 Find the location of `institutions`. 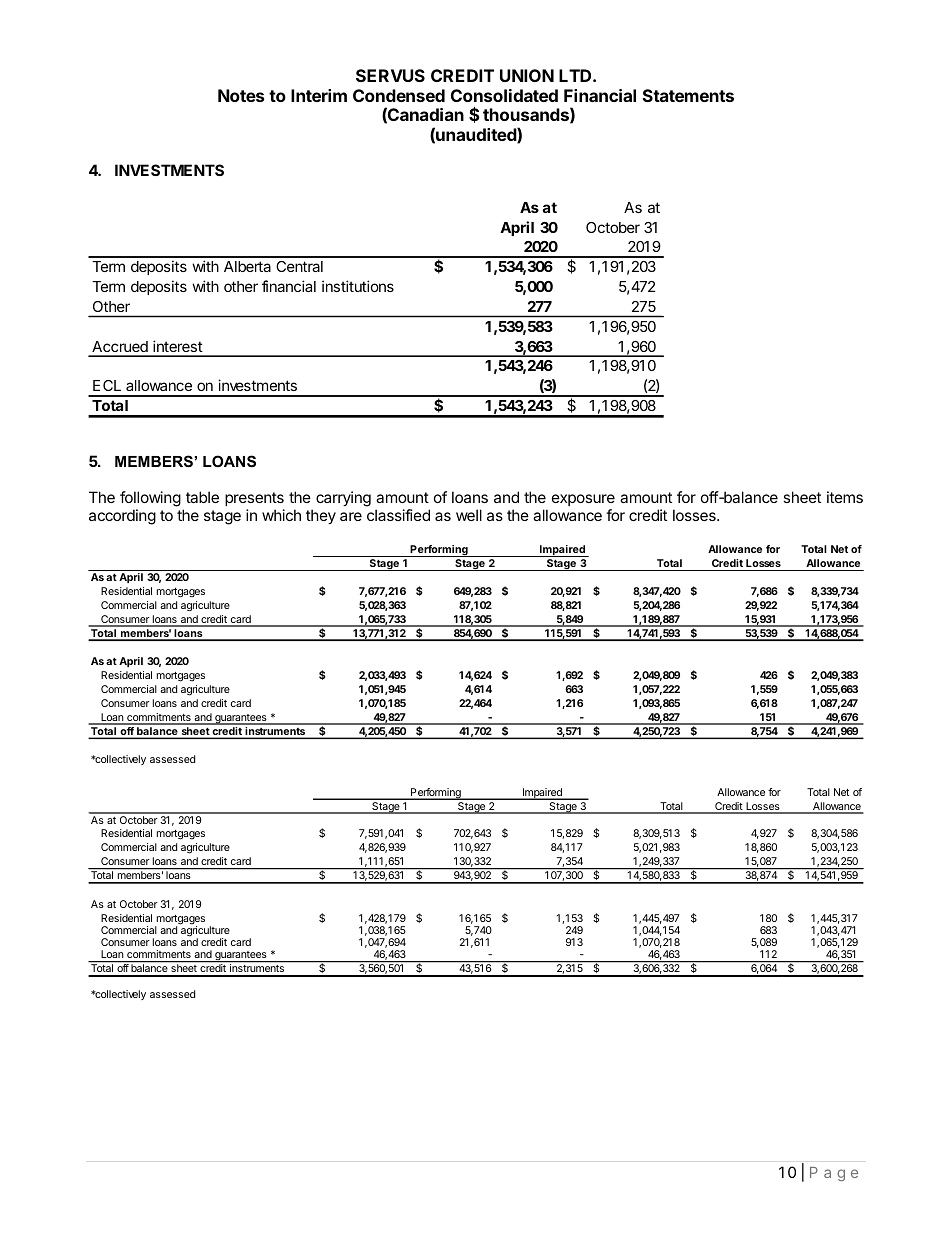

institutions is located at coordinates (358, 286).
